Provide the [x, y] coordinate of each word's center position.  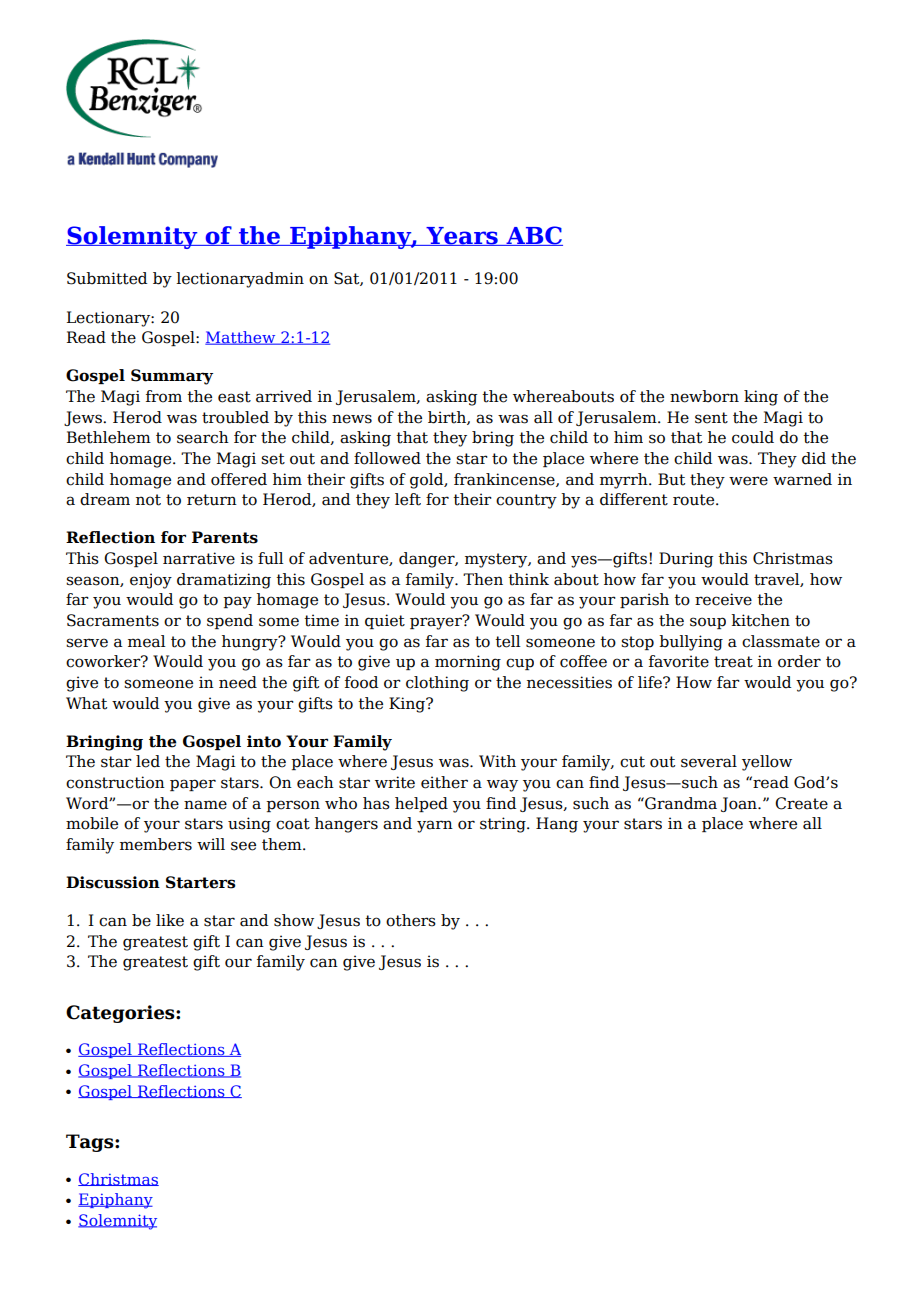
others [411, 920]
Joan [740, 804]
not [148, 500]
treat [733, 662]
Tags [91, 1143]
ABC [533, 236]
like [170, 920]
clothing [437, 684]
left [408, 499]
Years [462, 236]
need [238, 682]
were [748, 481]
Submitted [107, 278]
